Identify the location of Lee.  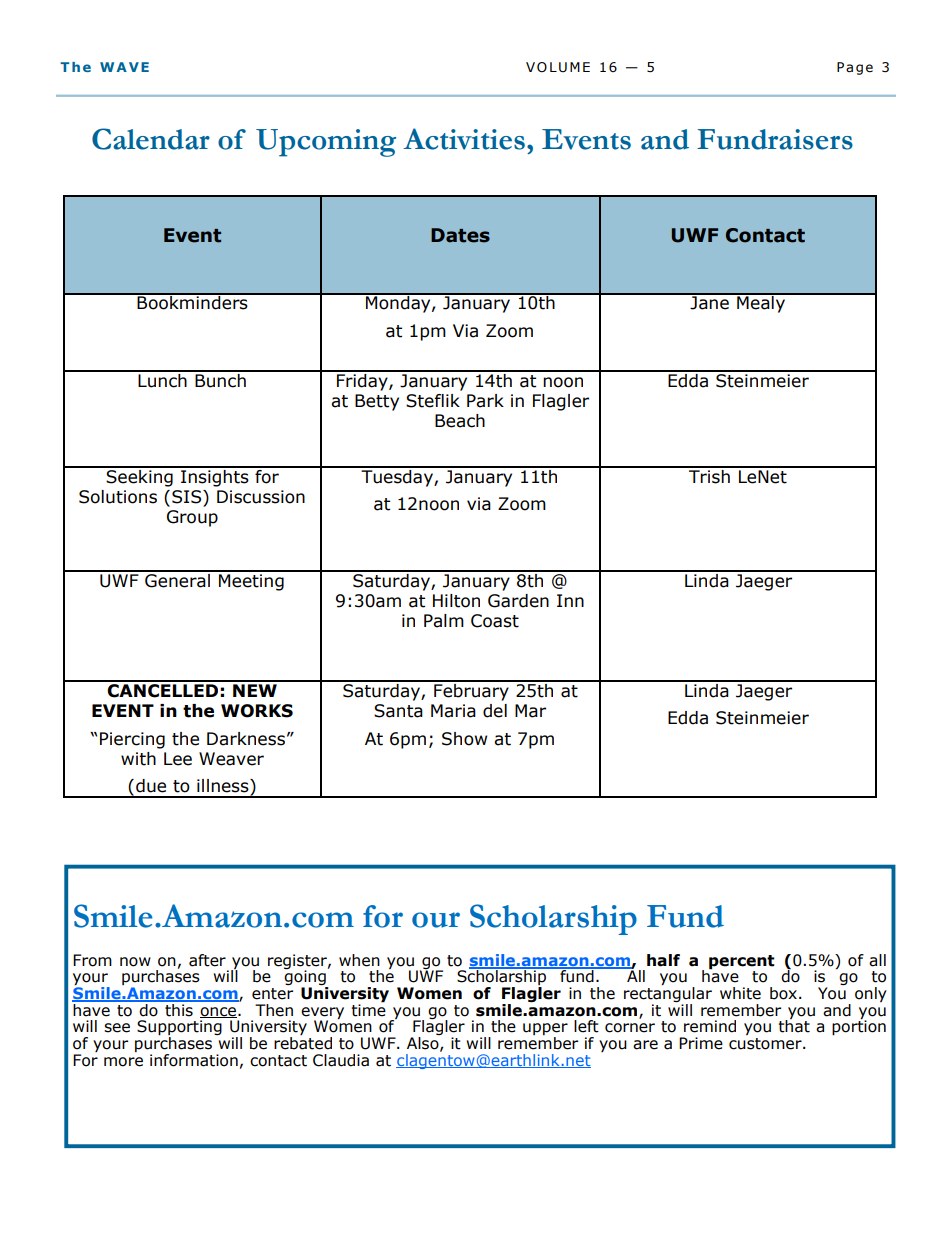
(178, 759).
